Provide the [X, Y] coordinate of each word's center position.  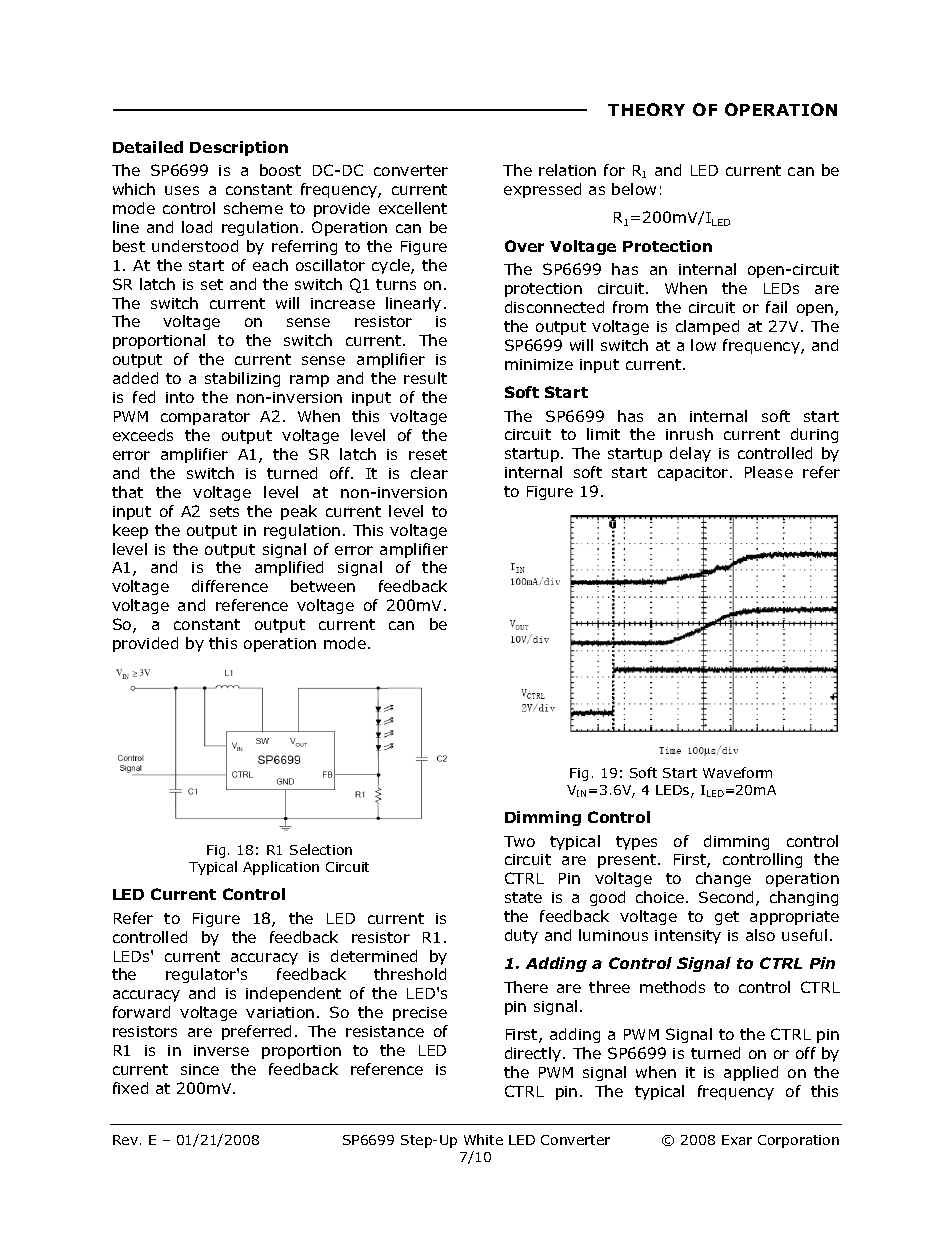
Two [519, 841]
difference [230, 586]
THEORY [646, 109]
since [200, 1069]
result [425, 378]
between [323, 586]
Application [281, 868]
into [180, 397]
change [723, 879]
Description [239, 148]
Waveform [737, 772]
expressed [542, 190]
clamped [707, 327]
